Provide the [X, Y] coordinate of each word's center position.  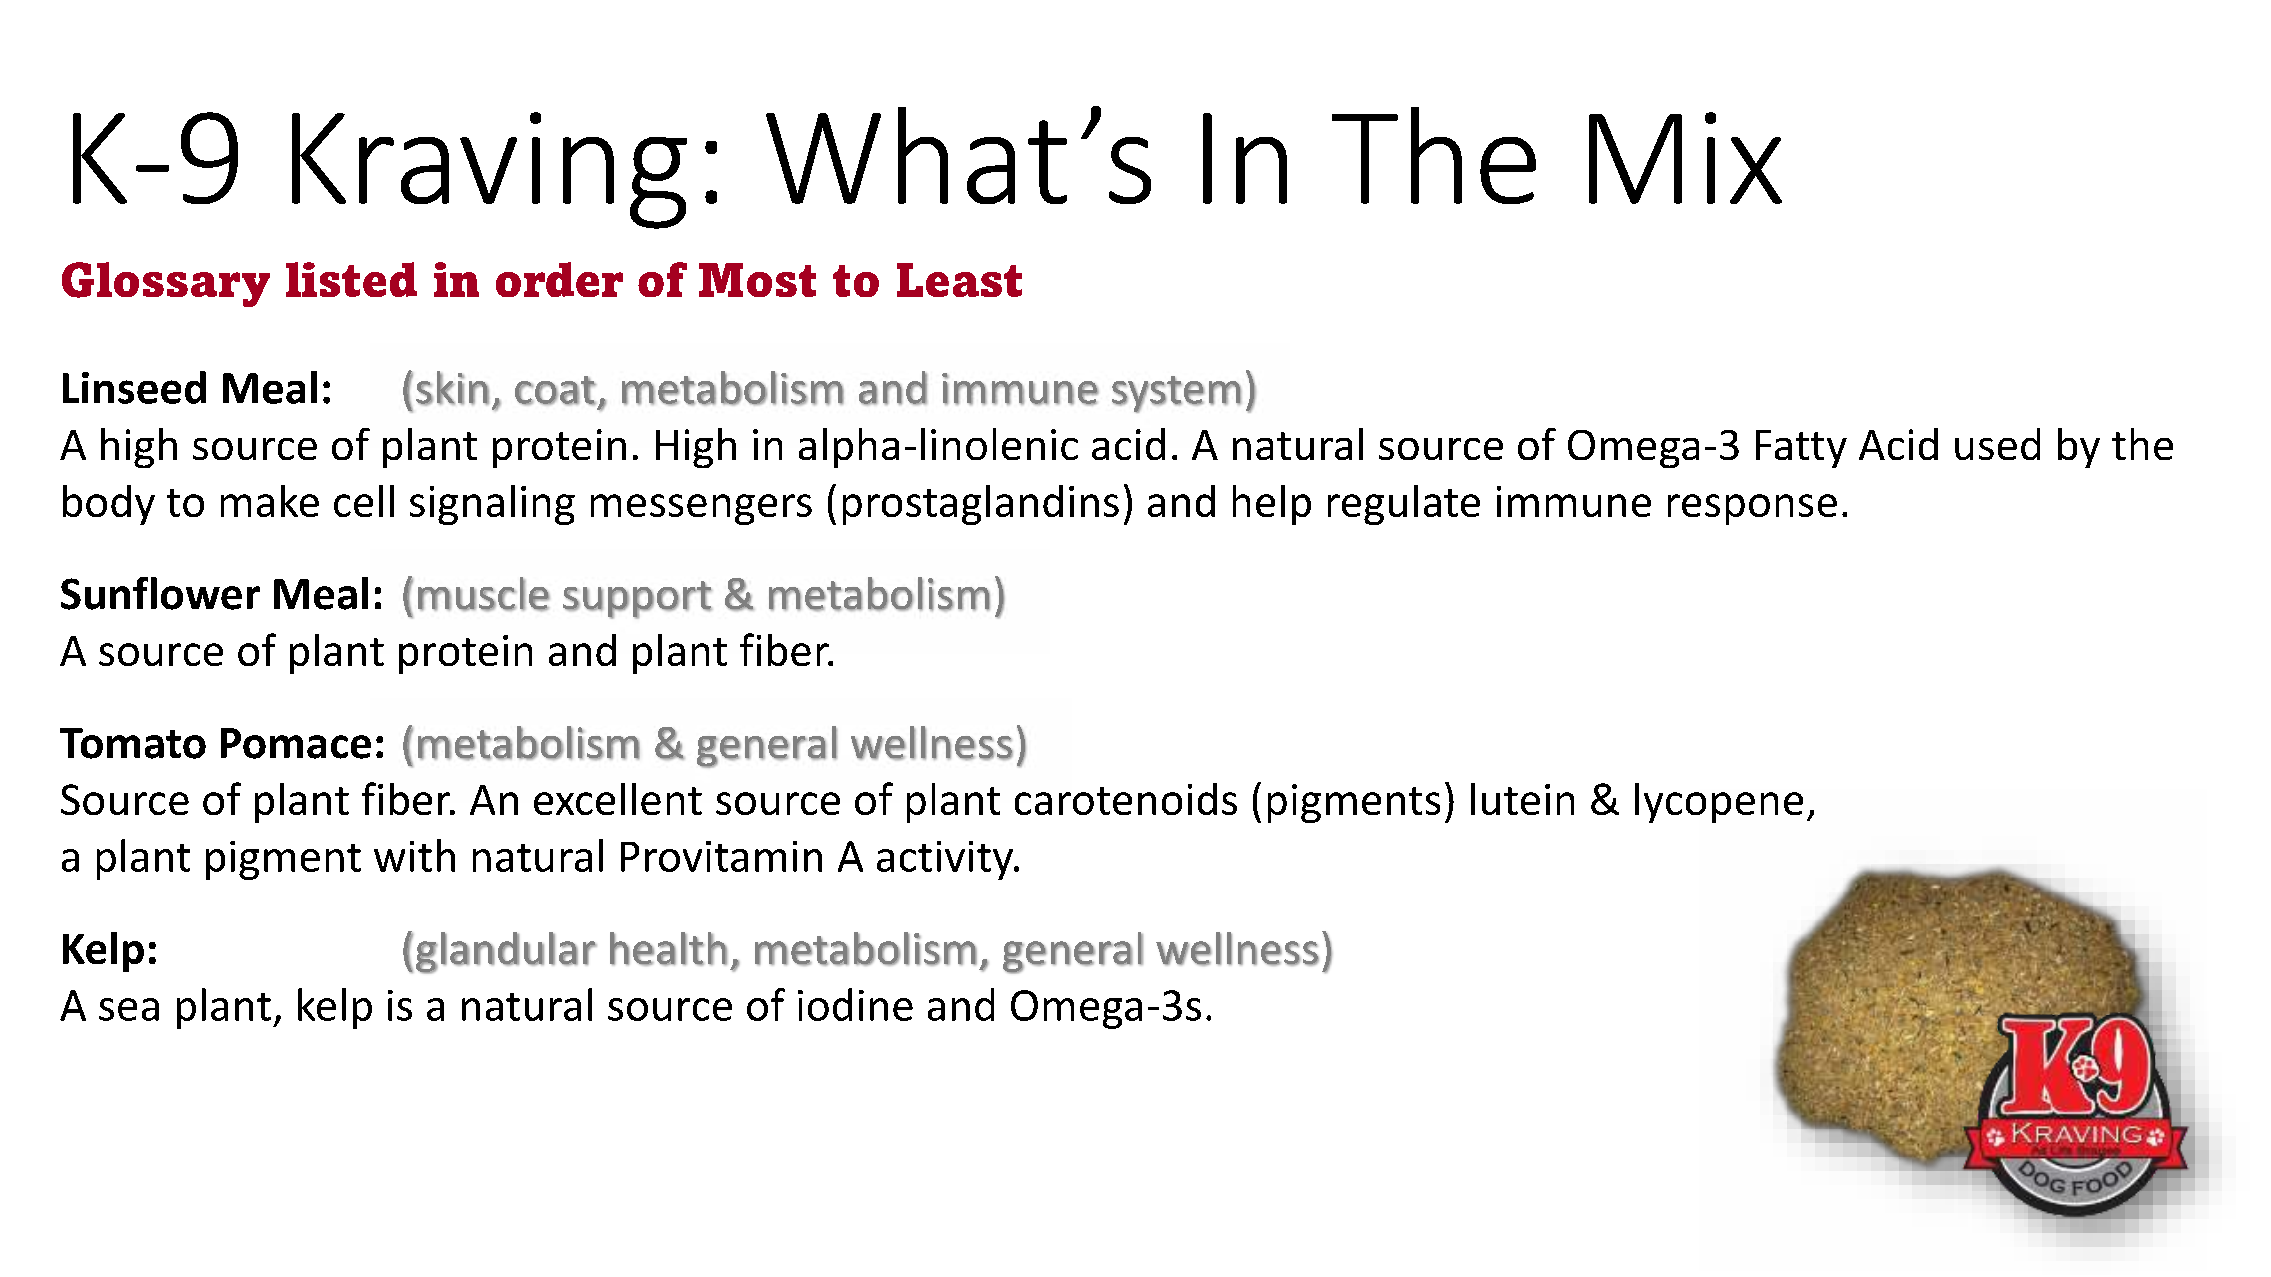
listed [351, 279]
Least [959, 280]
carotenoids [1126, 799]
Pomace [296, 743]
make [270, 501]
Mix [1685, 158]
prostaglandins [981, 505]
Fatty [1801, 449]
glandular [506, 953]
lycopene [1719, 803]
